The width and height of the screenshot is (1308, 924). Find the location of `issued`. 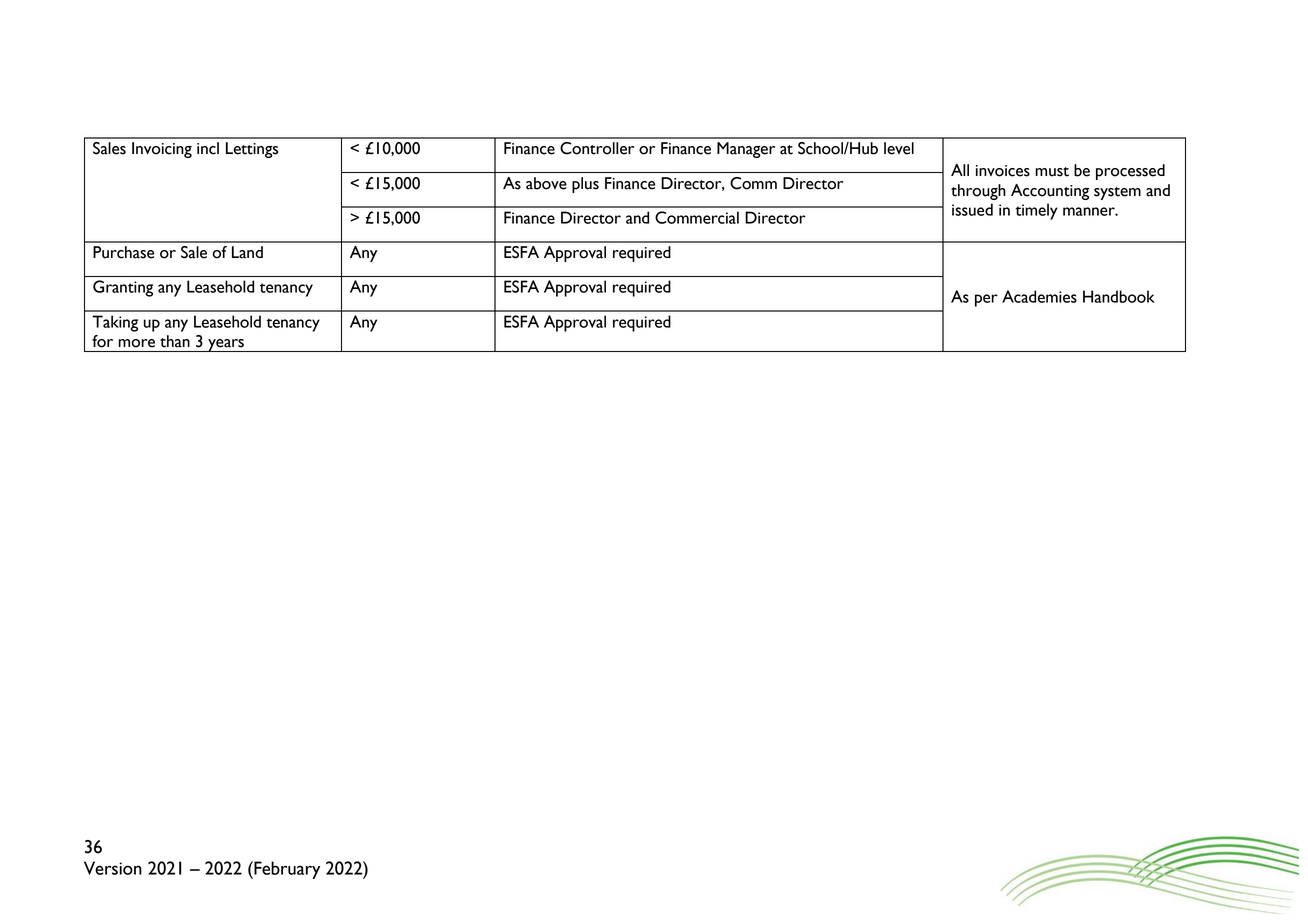

issued is located at coordinates (972, 209).
